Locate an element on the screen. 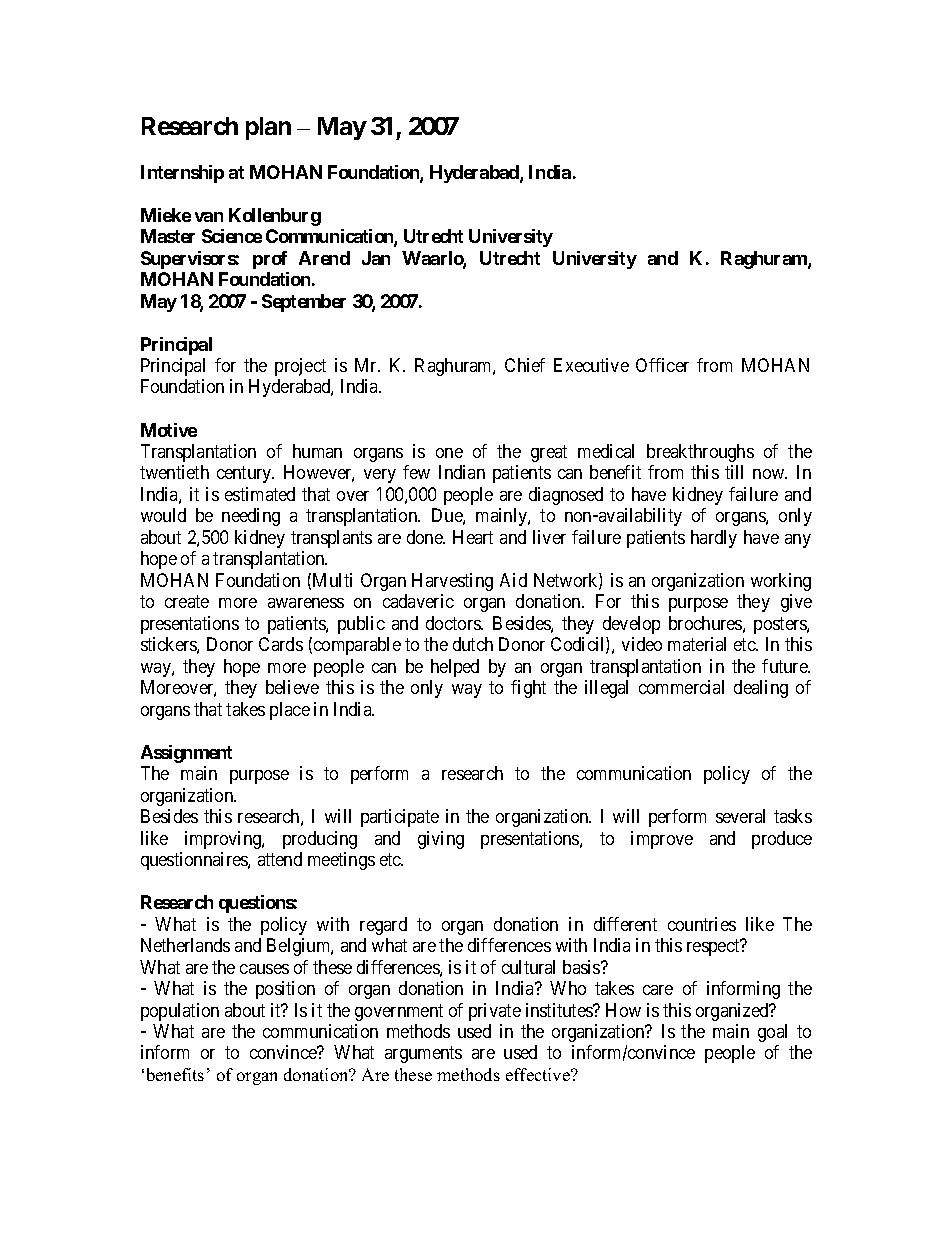  breakthroughs is located at coordinates (700, 453).
